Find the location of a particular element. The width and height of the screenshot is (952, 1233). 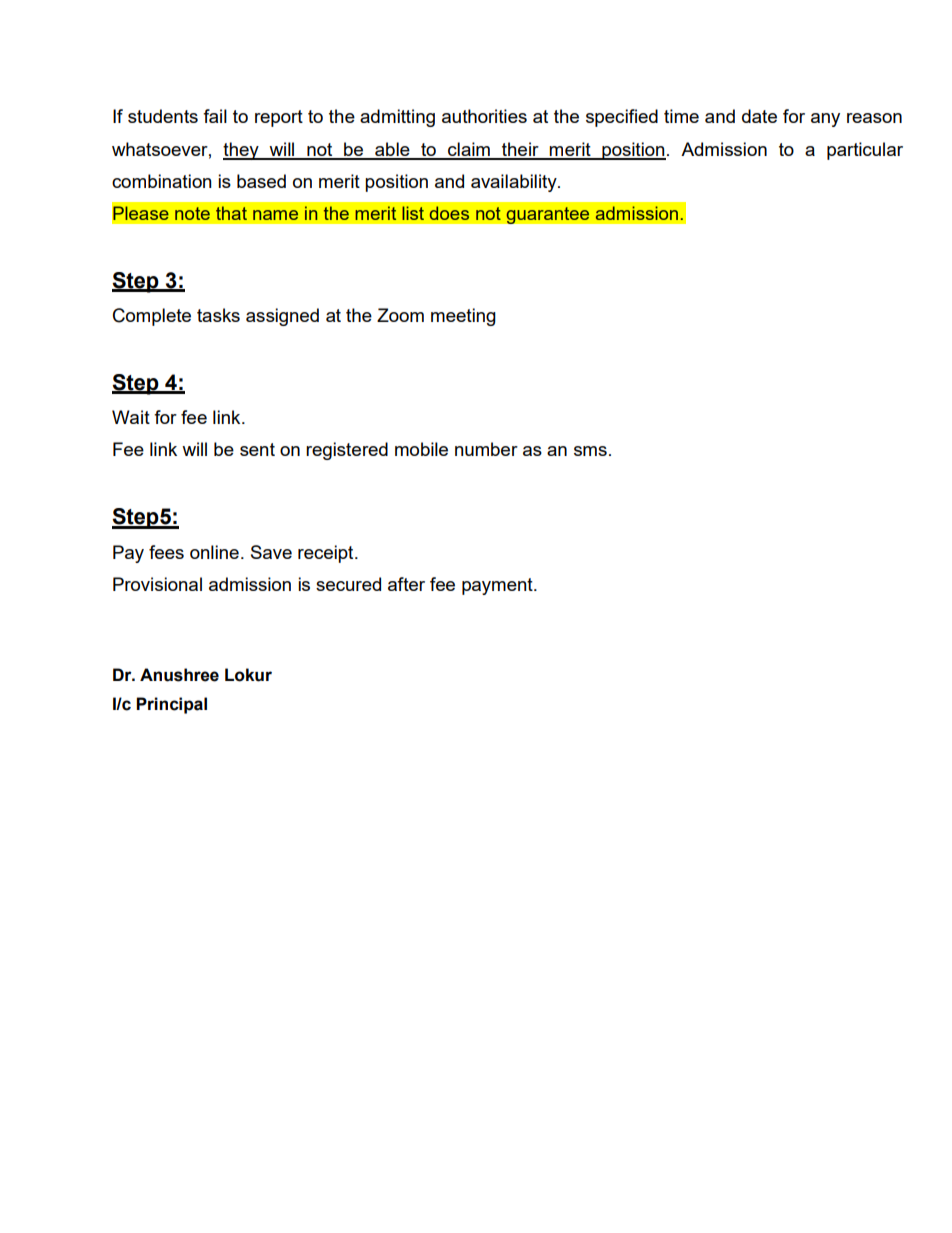

sent is located at coordinates (257, 449).
